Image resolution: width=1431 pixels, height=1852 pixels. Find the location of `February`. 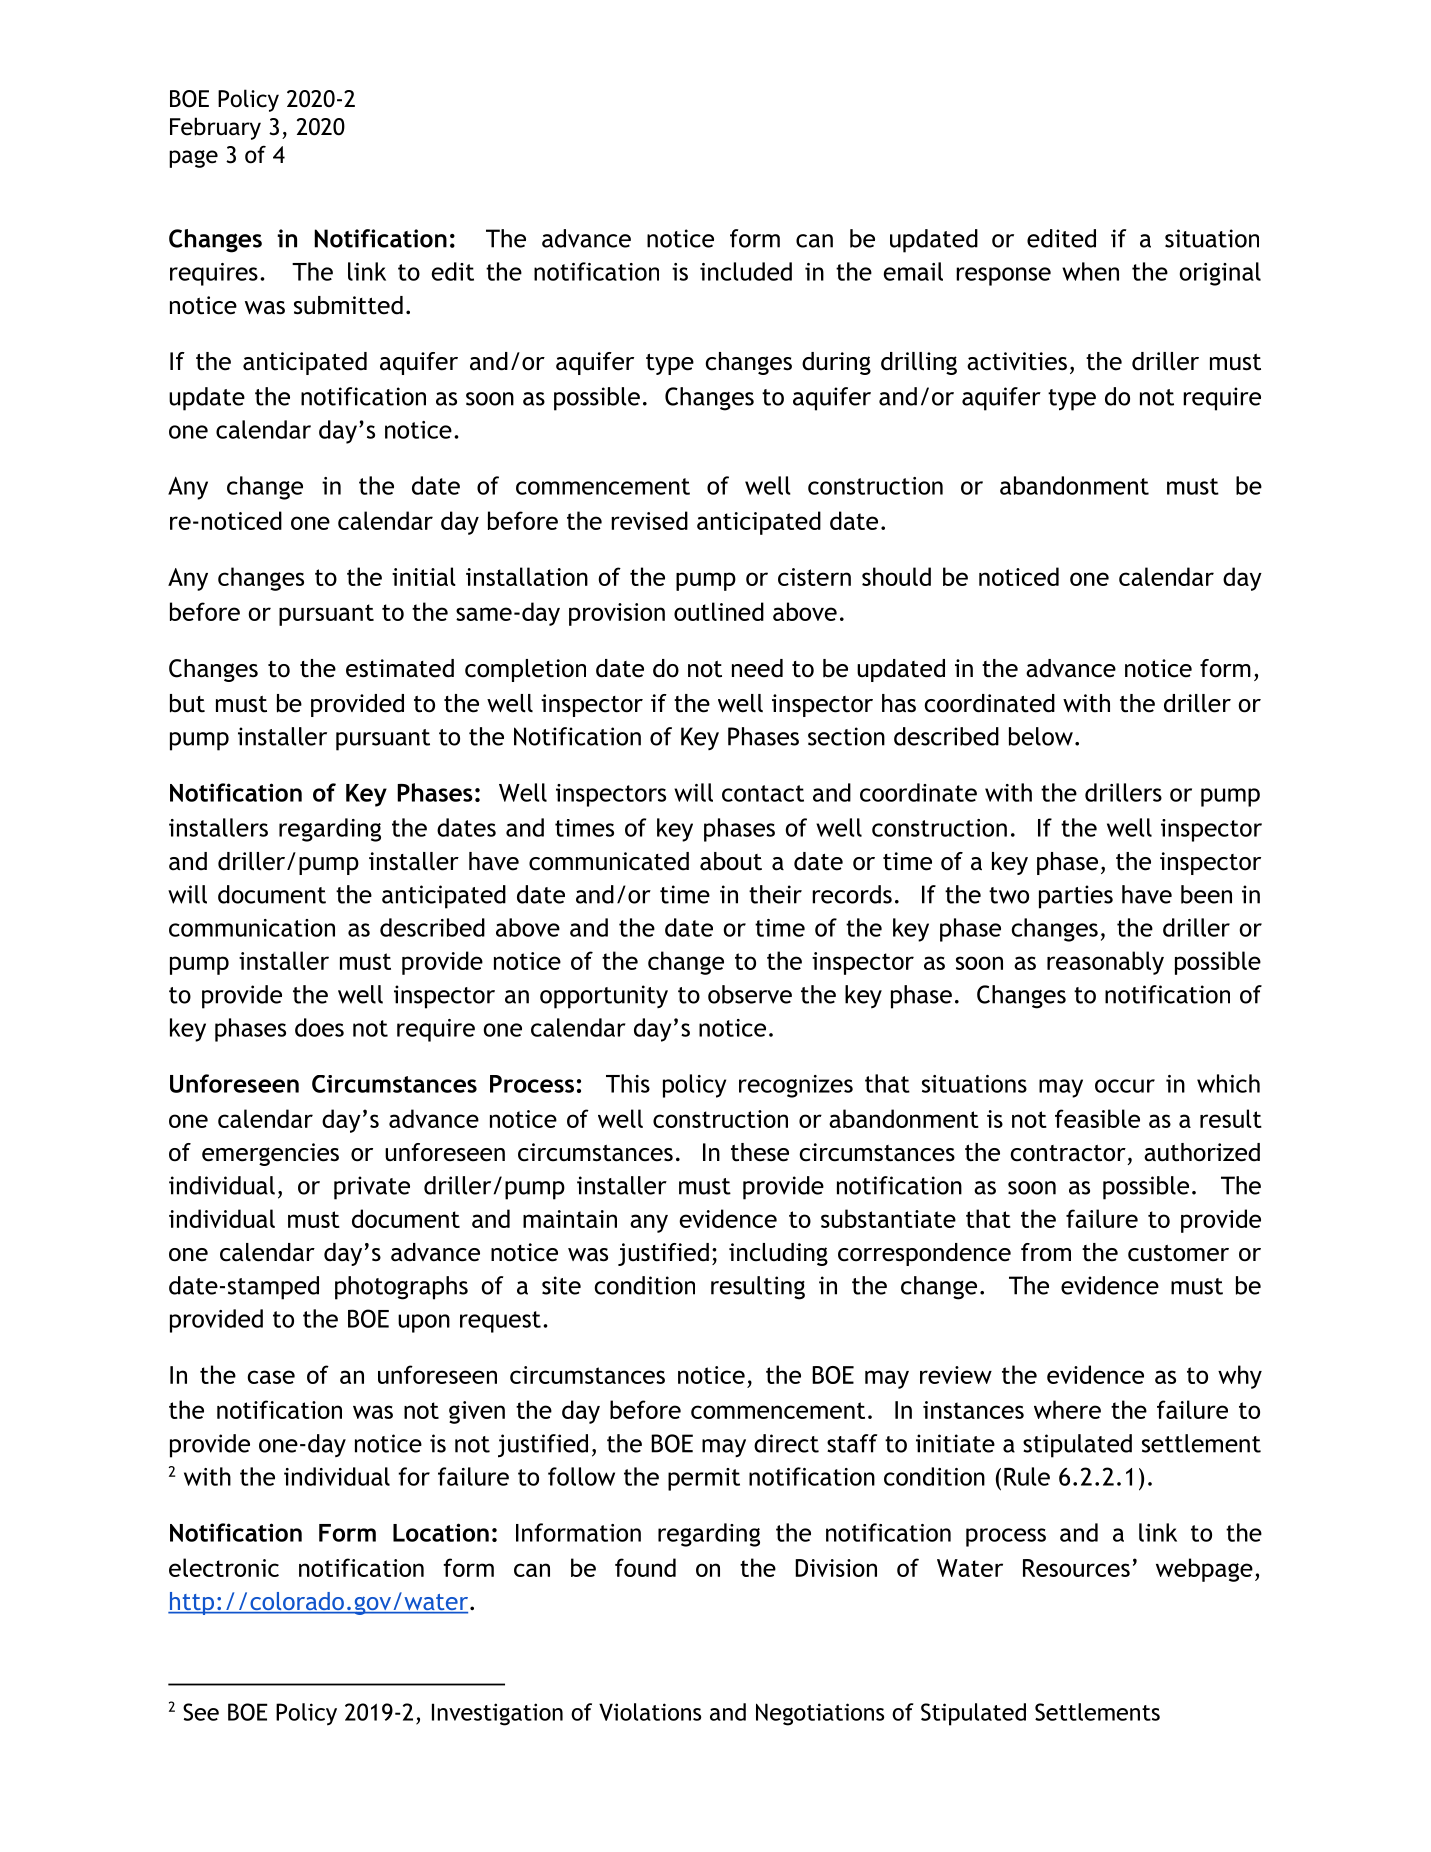

February is located at coordinates (215, 128).
